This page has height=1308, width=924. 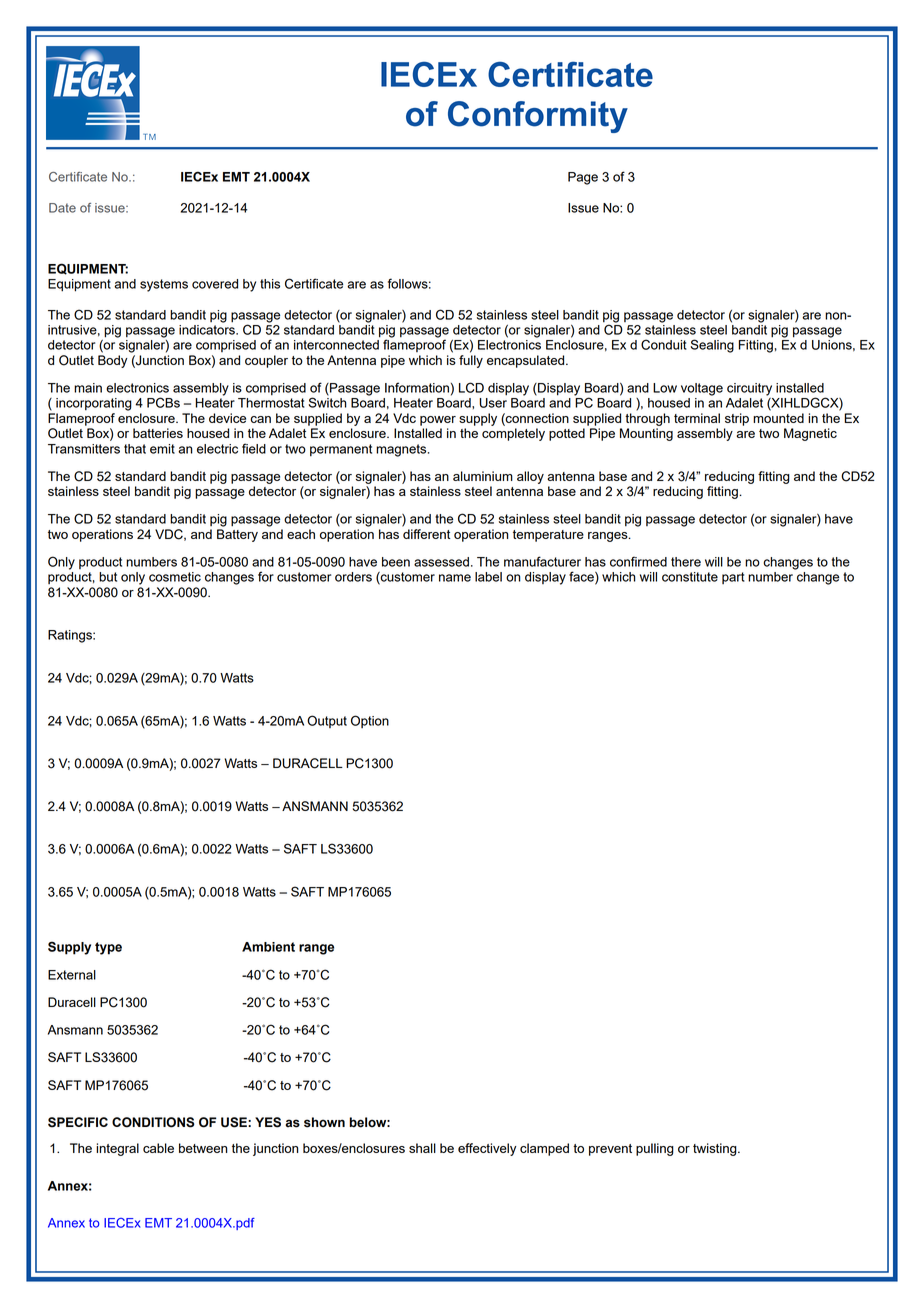 I want to click on twisting, so click(x=716, y=1149).
